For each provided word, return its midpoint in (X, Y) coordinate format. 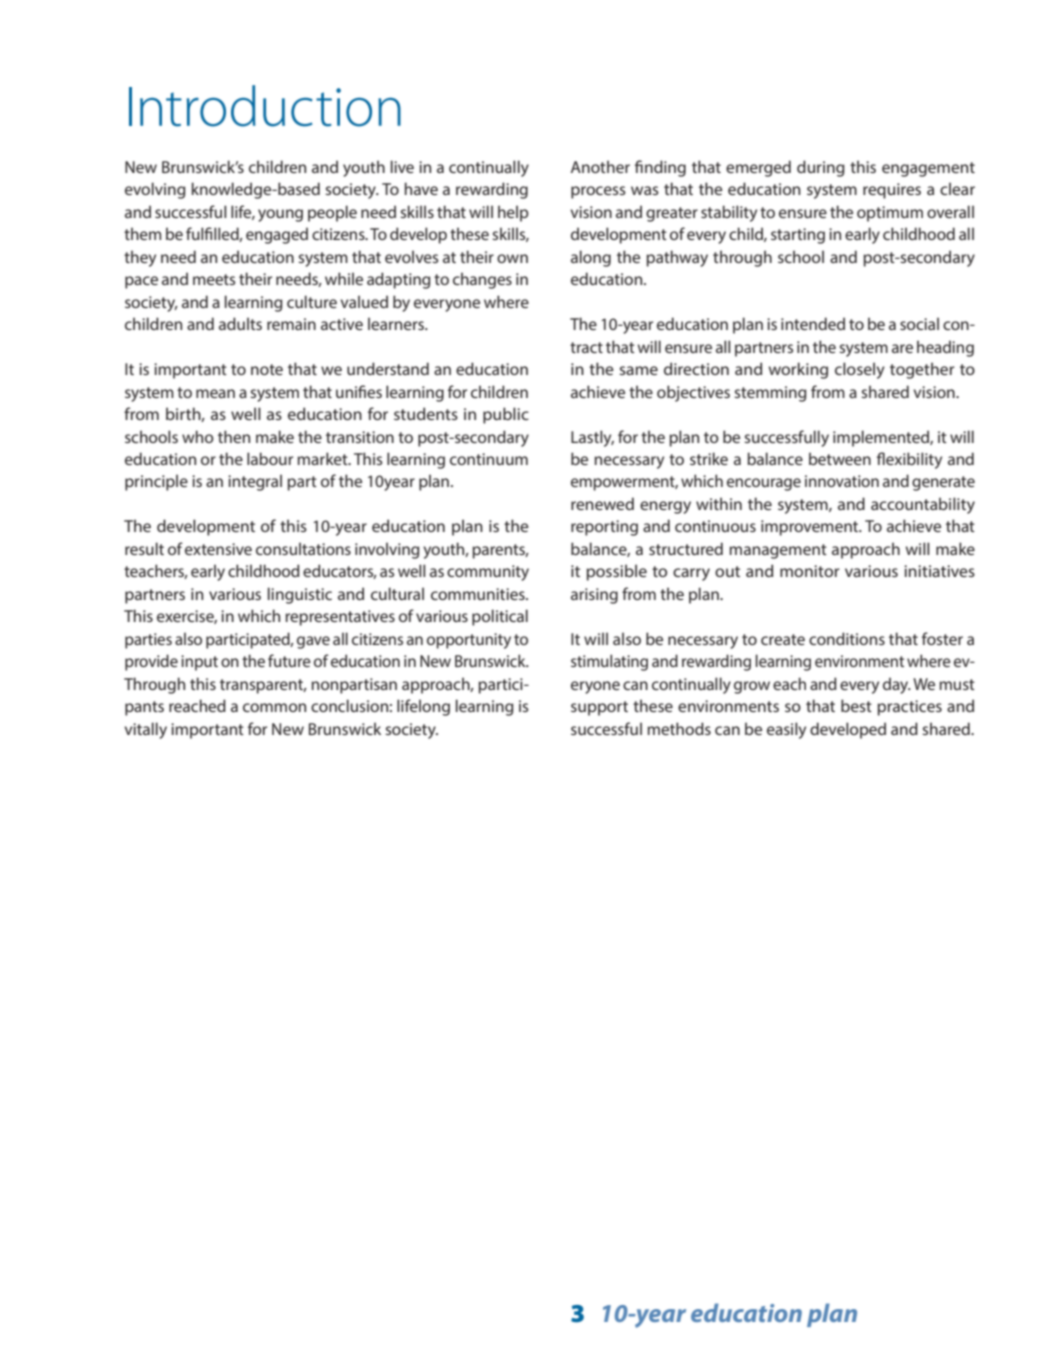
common (274, 707)
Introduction (265, 106)
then (234, 436)
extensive (218, 549)
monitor (810, 571)
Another (600, 166)
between (840, 458)
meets (214, 279)
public (506, 415)
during (821, 168)
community (488, 573)
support (599, 708)
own (512, 258)
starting (798, 236)
